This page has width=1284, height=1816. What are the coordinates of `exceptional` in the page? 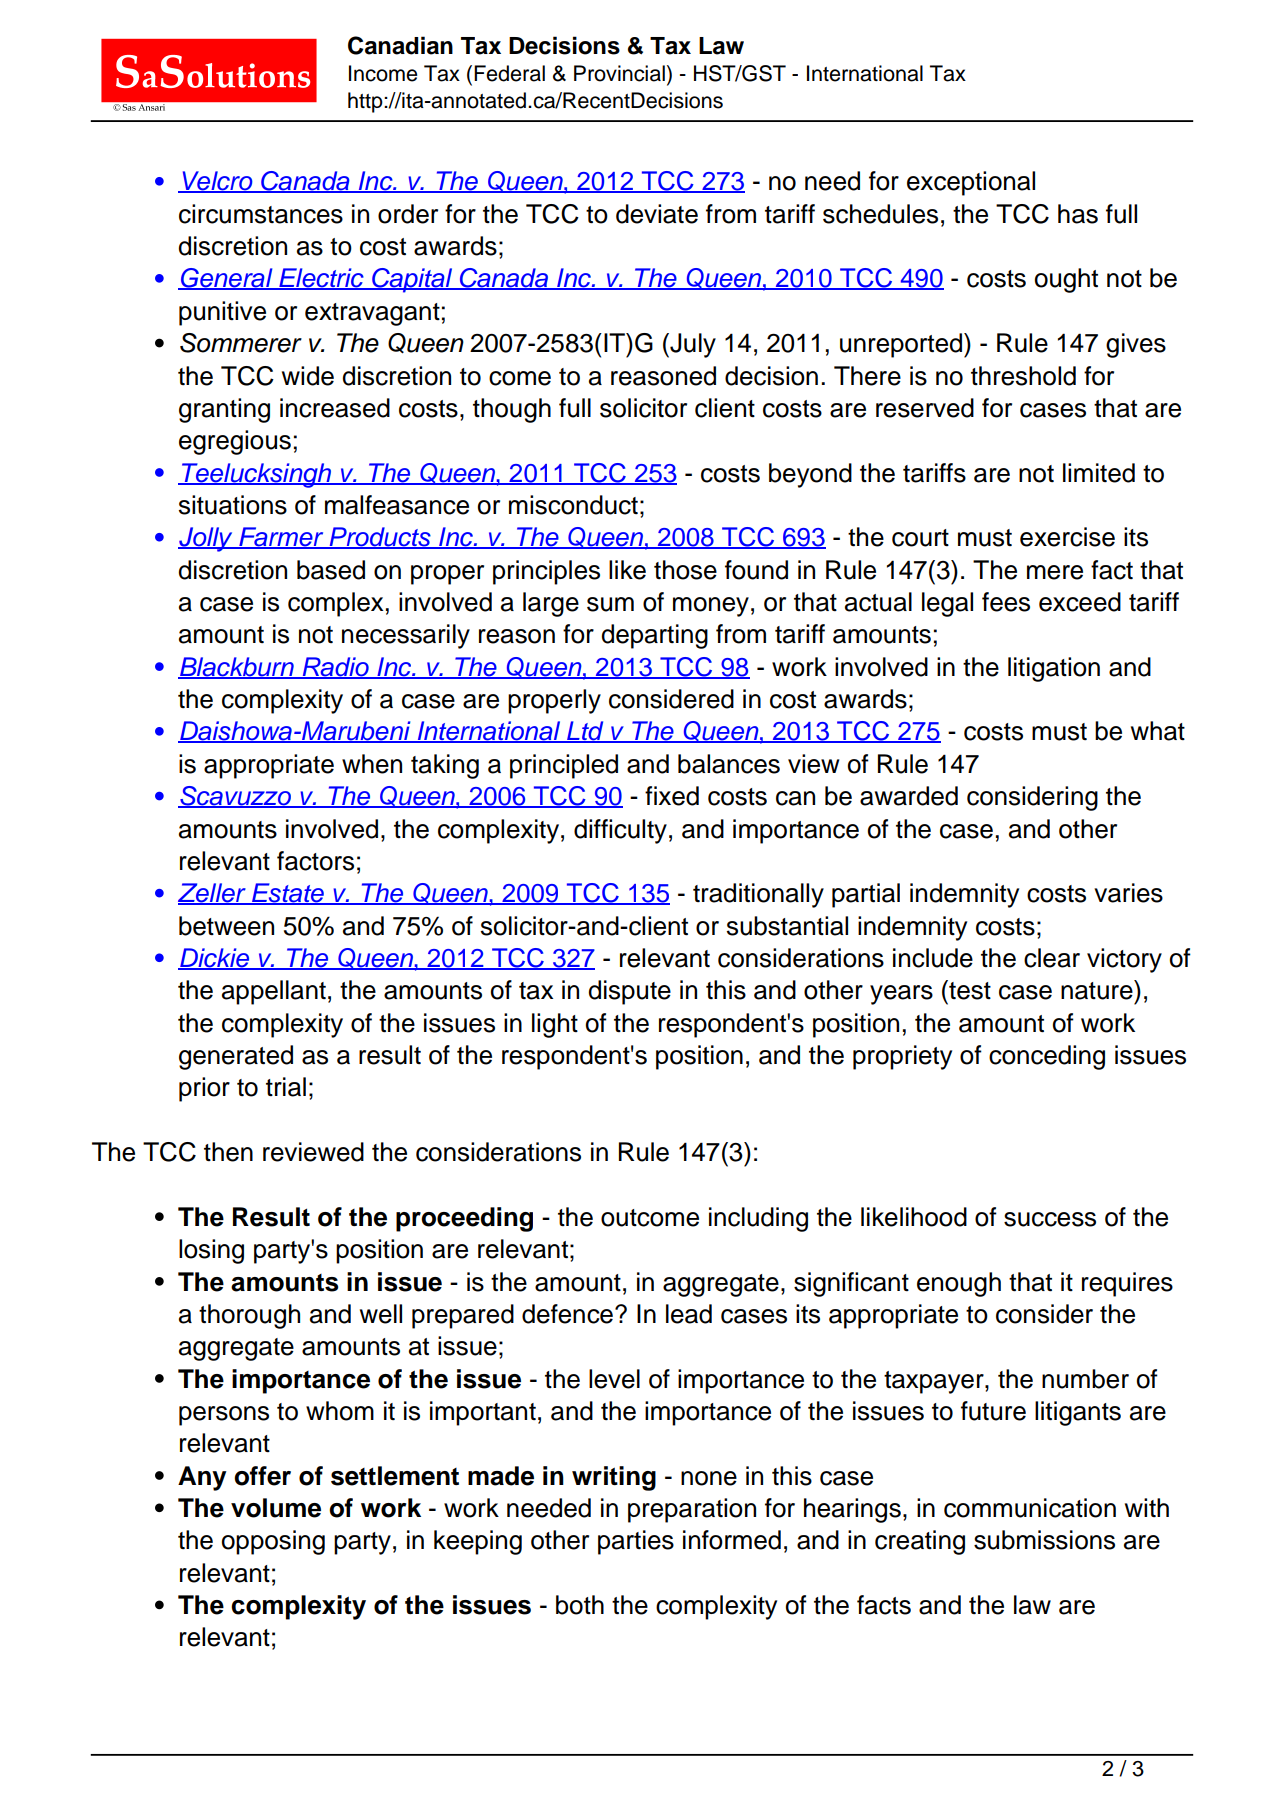 It's located at (971, 183).
